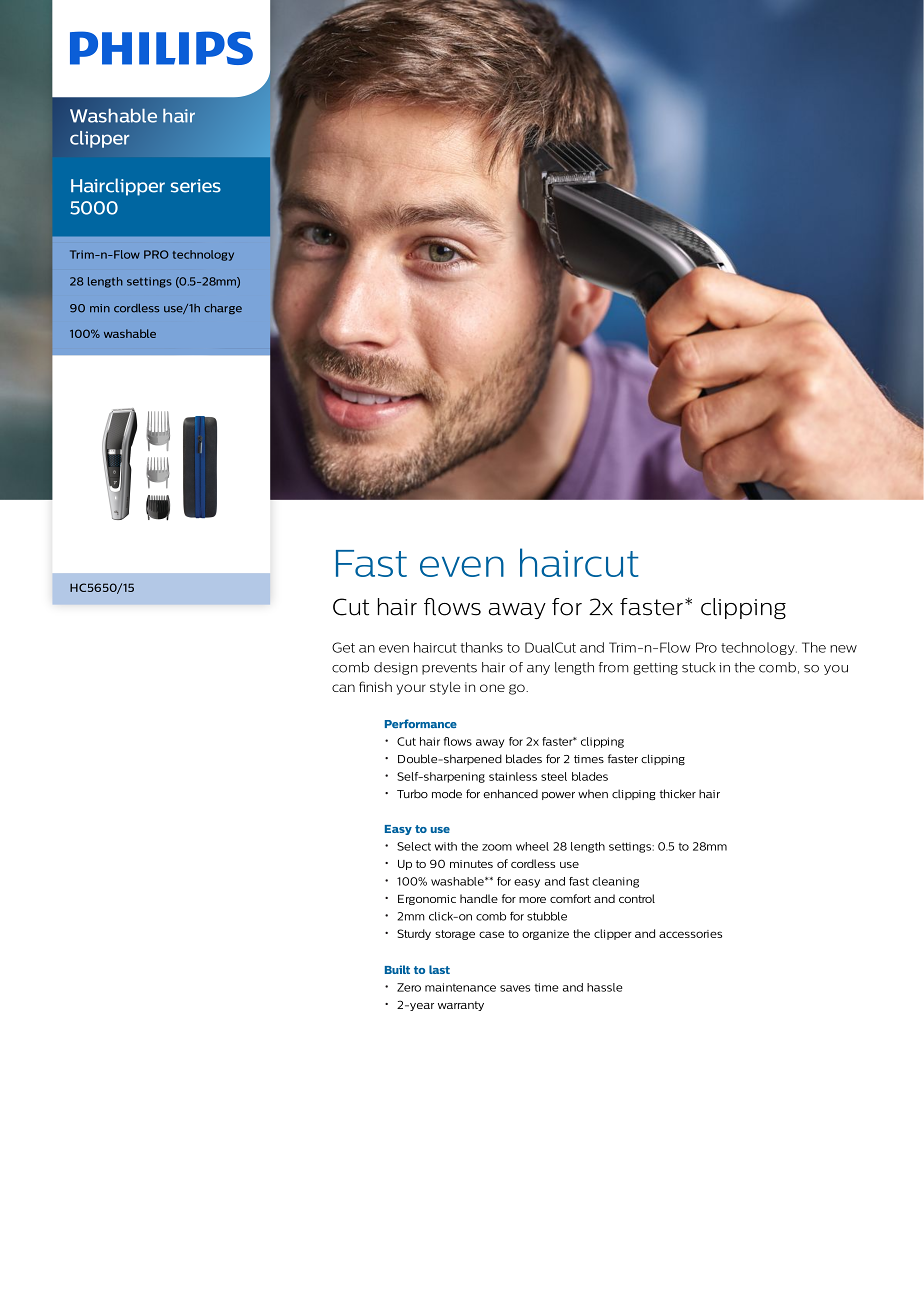 This page has height=1308, width=924. What do you see at coordinates (511, 793) in the page?
I see `enhanced` at bounding box center [511, 793].
